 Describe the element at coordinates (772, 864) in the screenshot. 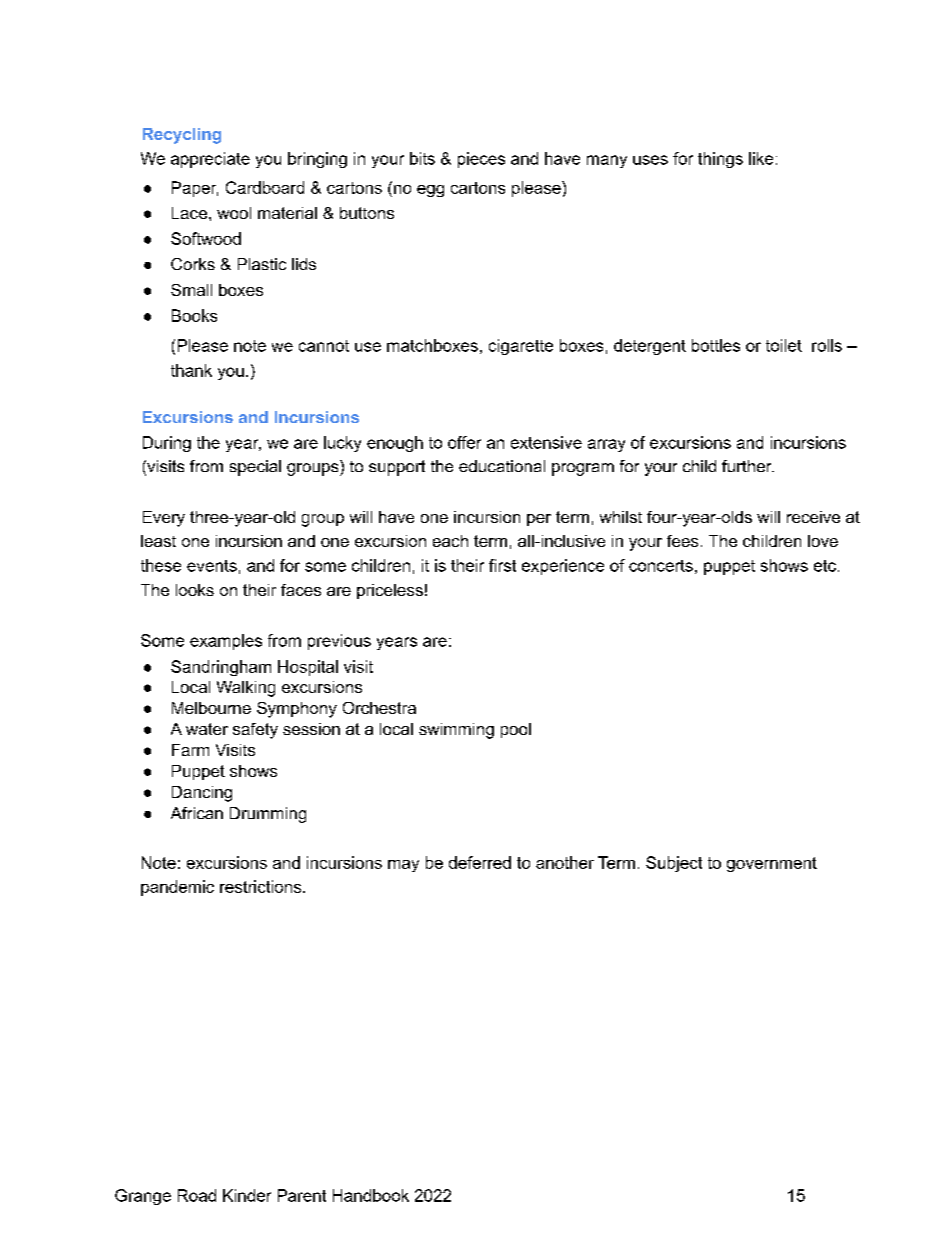

I see `government` at that location.
